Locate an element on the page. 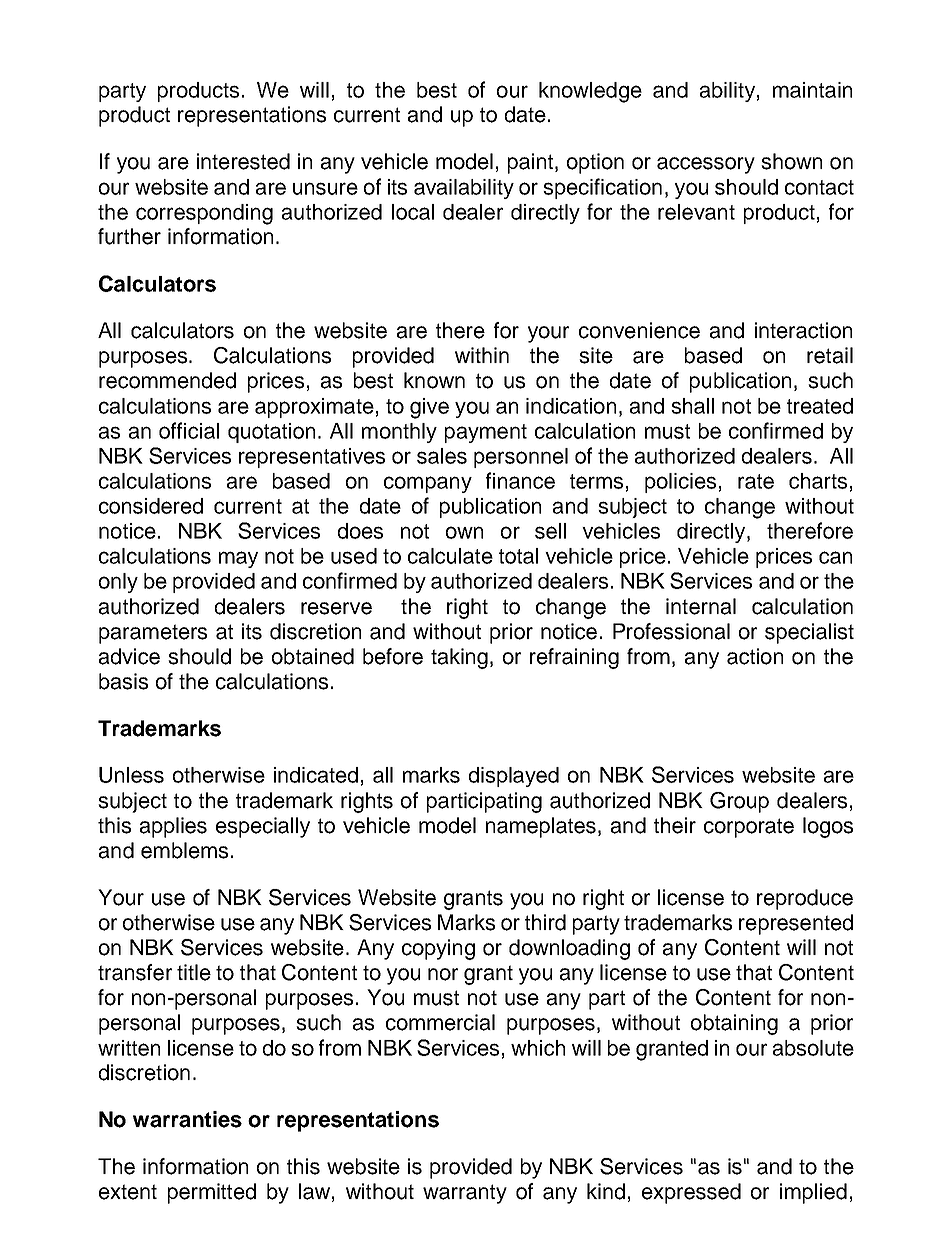 The image size is (952, 1233). can is located at coordinates (835, 557).
